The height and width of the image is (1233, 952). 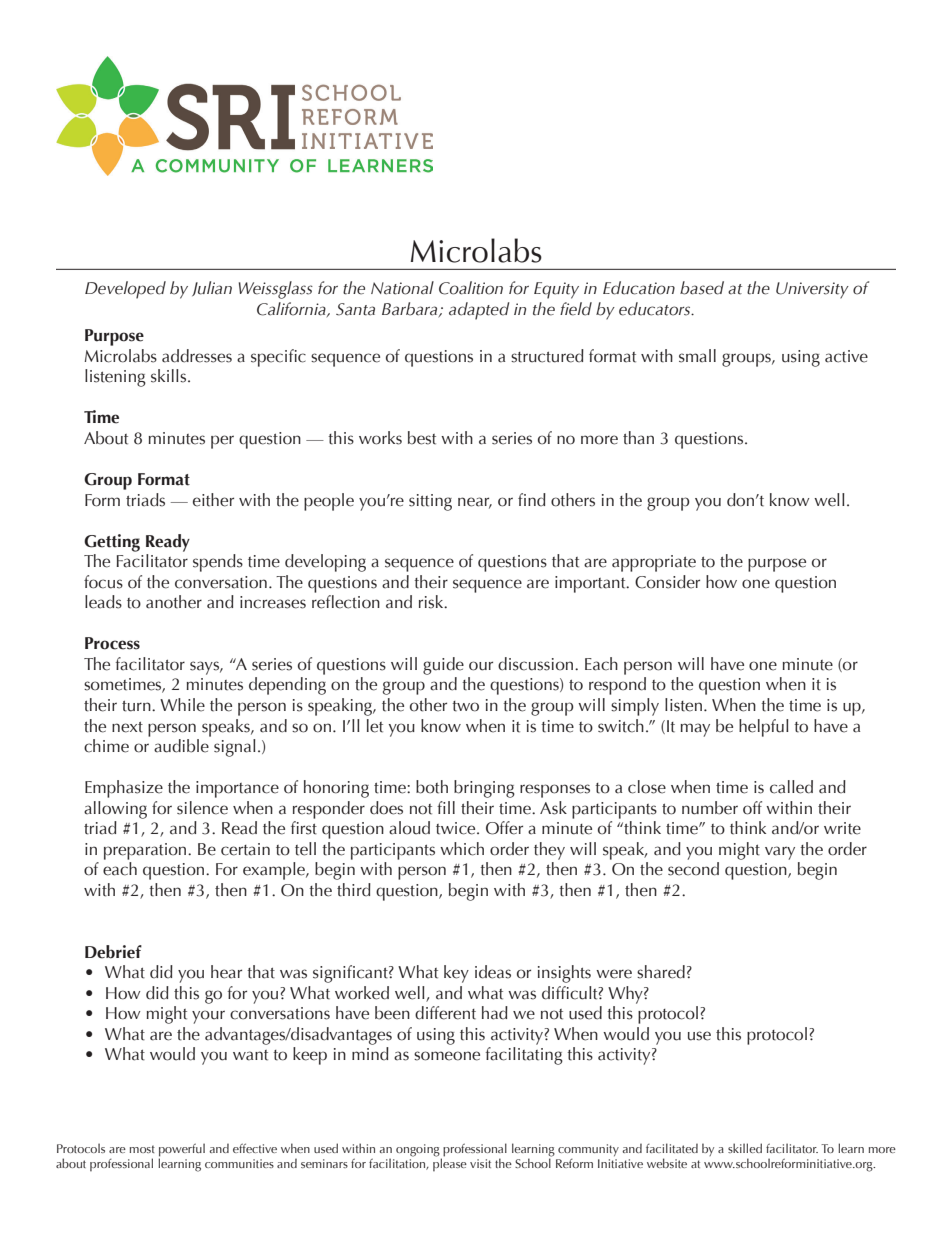 What do you see at coordinates (812, 290) in the image?
I see `University` at bounding box center [812, 290].
